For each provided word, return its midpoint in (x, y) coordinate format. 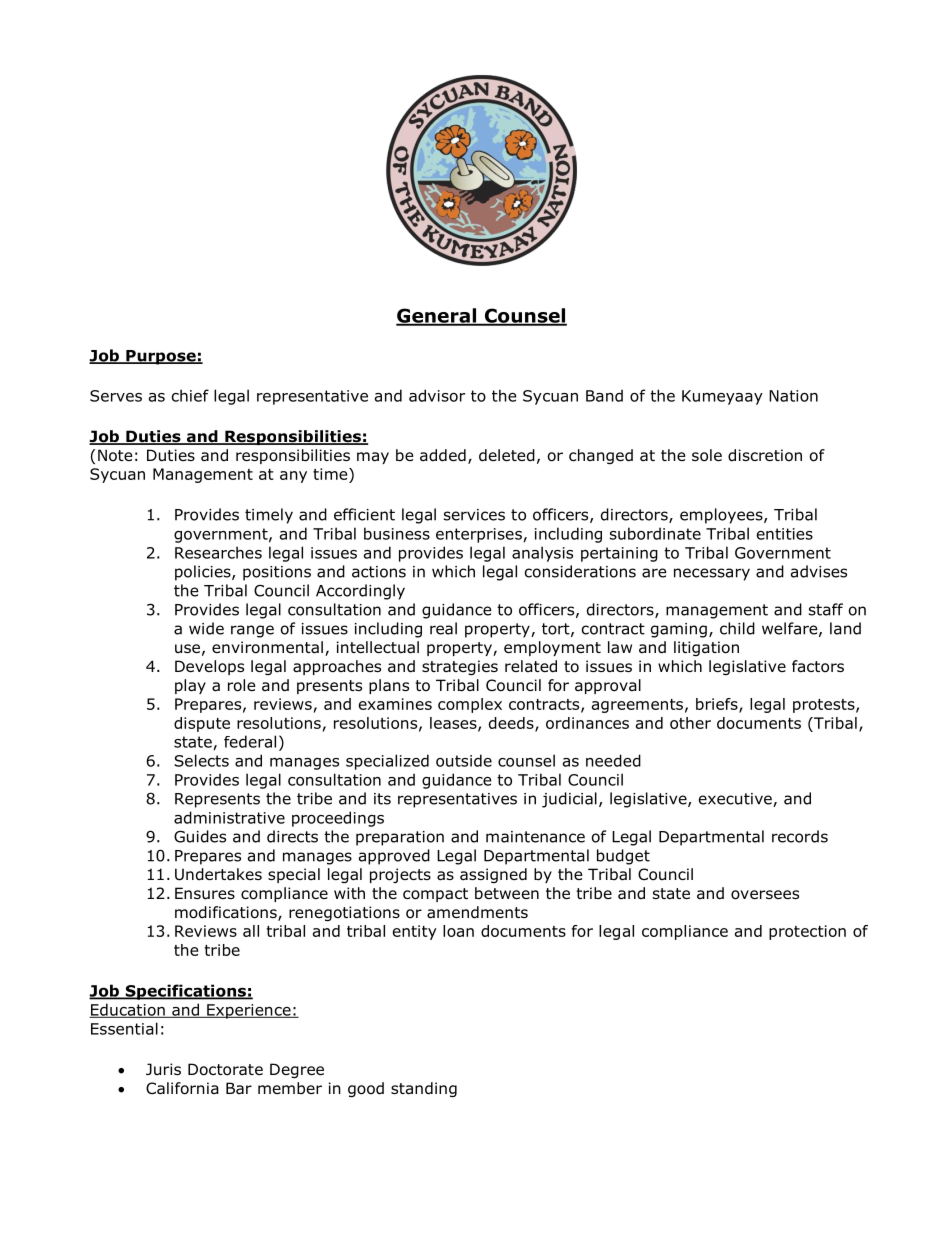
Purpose (161, 357)
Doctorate (225, 1069)
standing (424, 1089)
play (190, 686)
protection (807, 932)
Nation (793, 396)
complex (470, 705)
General (437, 316)
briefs (718, 705)
